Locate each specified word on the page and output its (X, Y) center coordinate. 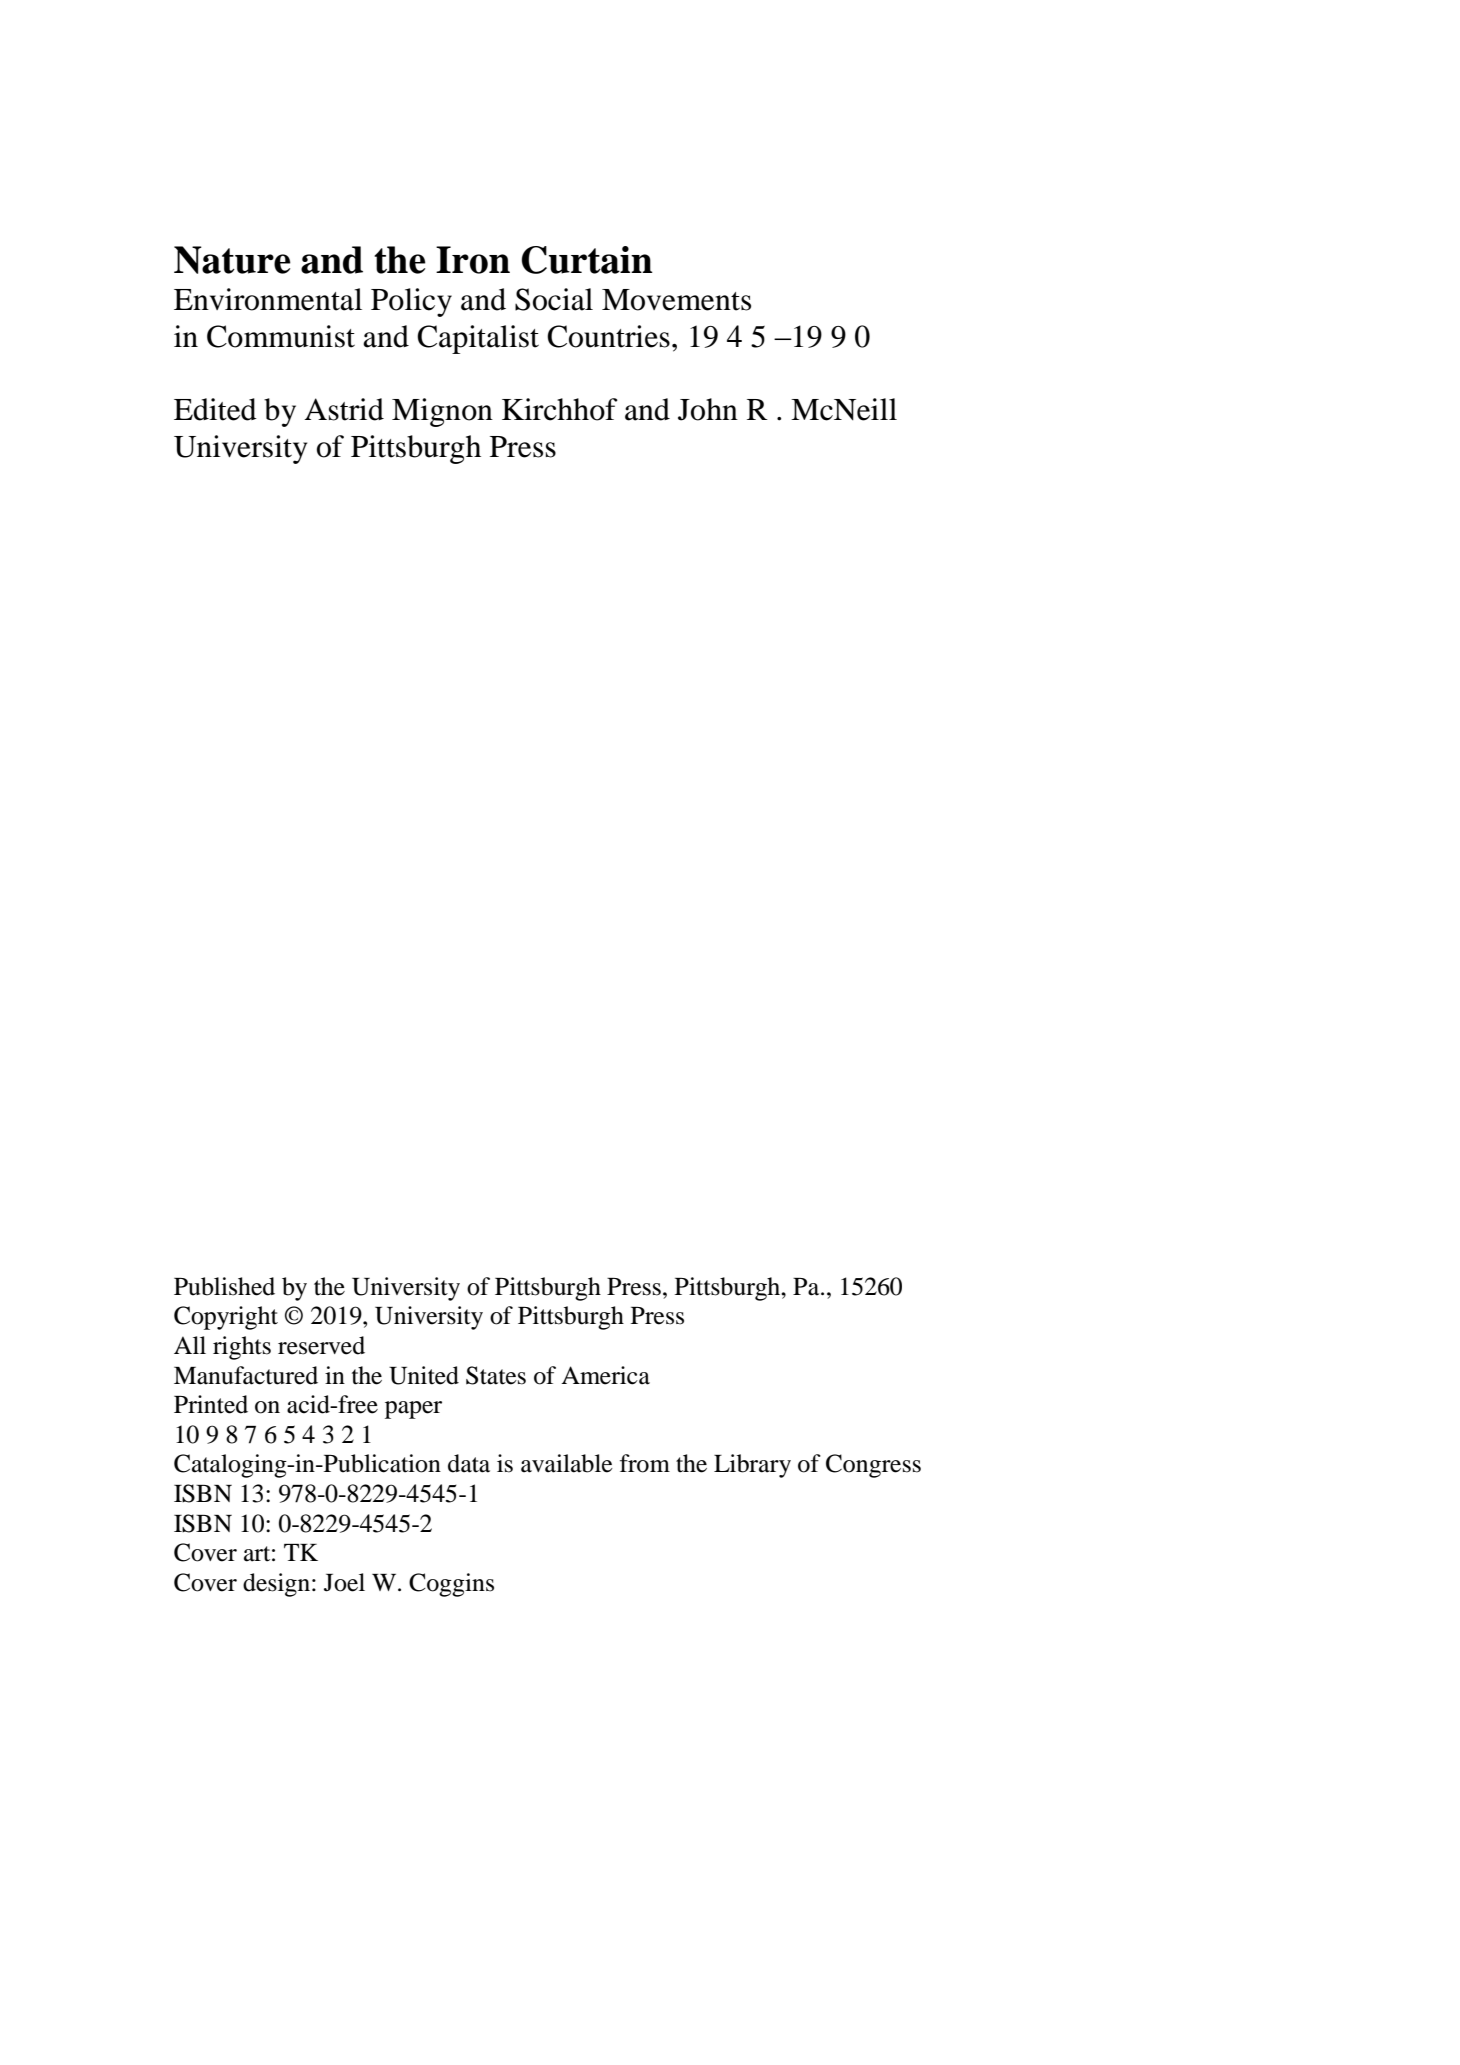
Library (752, 1466)
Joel (344, 1582)
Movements (676, 300)
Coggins (451, 1585)
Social (554, 299)
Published (224, 1286)
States (496, 1375)
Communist (281, 336)
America (605, 1375)
